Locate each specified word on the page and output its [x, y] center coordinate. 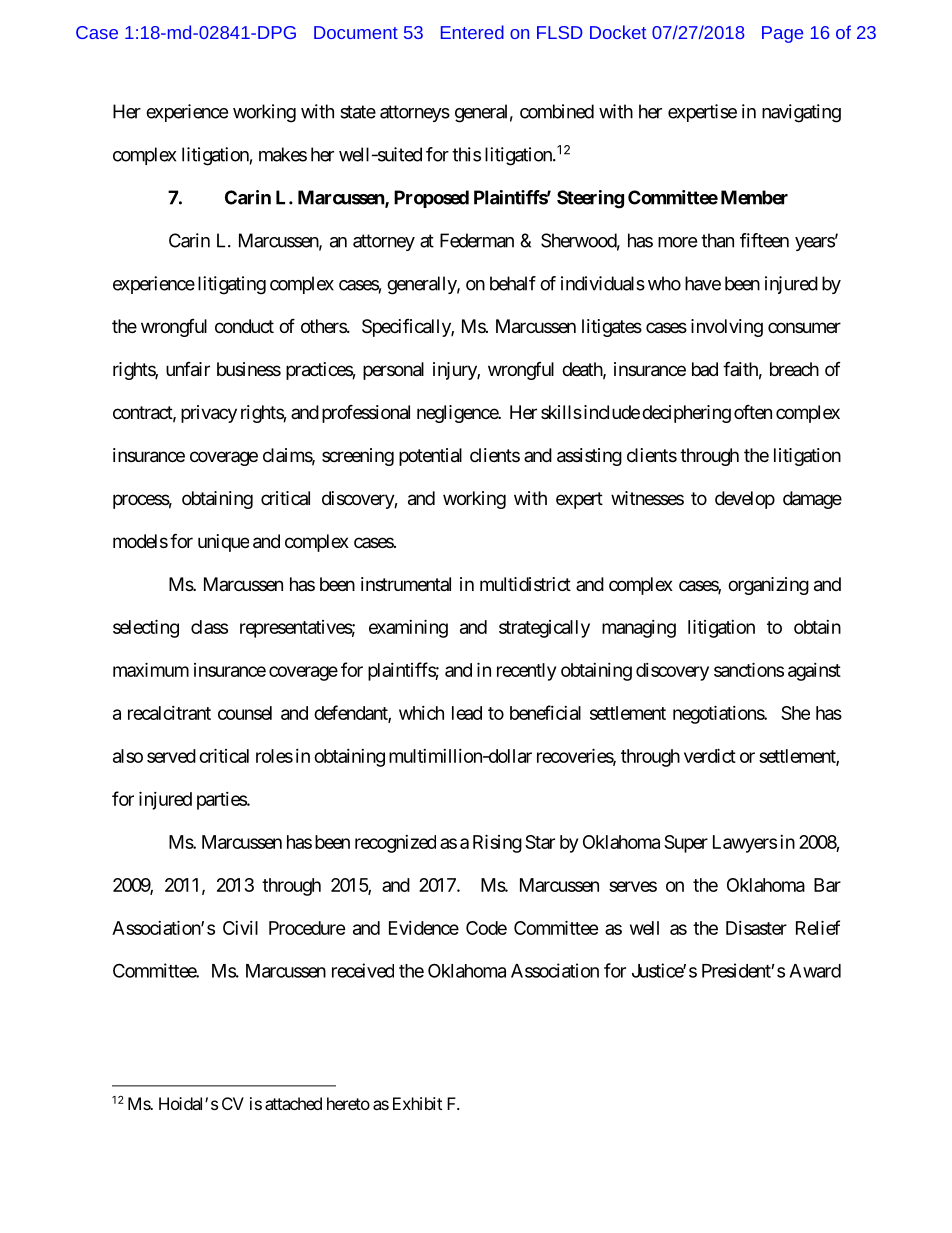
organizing [768, 586]
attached [293, 1103]
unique [223, 543]
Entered [472, 32]
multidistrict [525, 584]
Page [782, 34]
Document [356, 32]
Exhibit [417, 1103]
